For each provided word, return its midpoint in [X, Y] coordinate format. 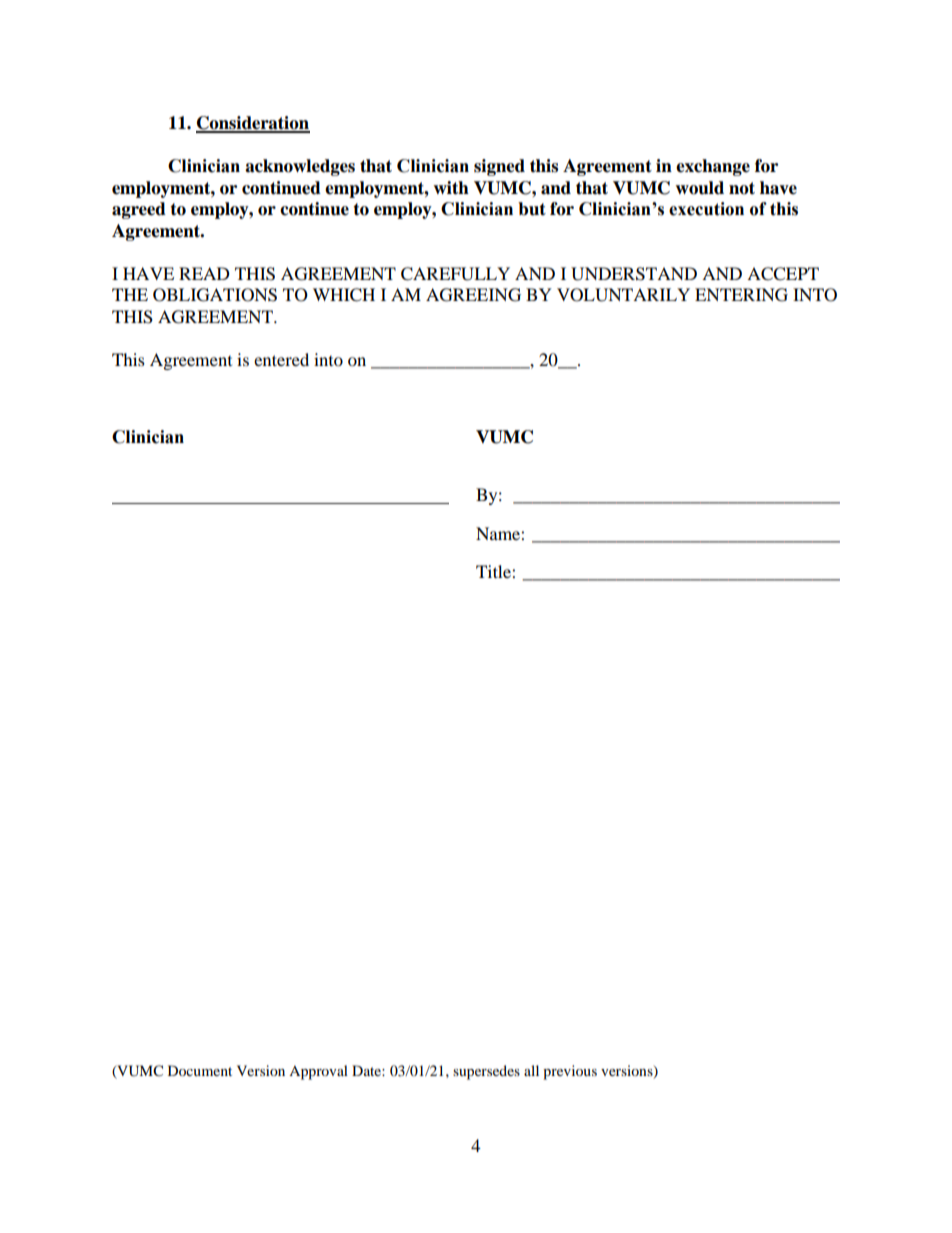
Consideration [253, 124]
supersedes [486, 1072]
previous [570, 1072]
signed [499, 167]
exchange [713, 167]
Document [200, 1070]
